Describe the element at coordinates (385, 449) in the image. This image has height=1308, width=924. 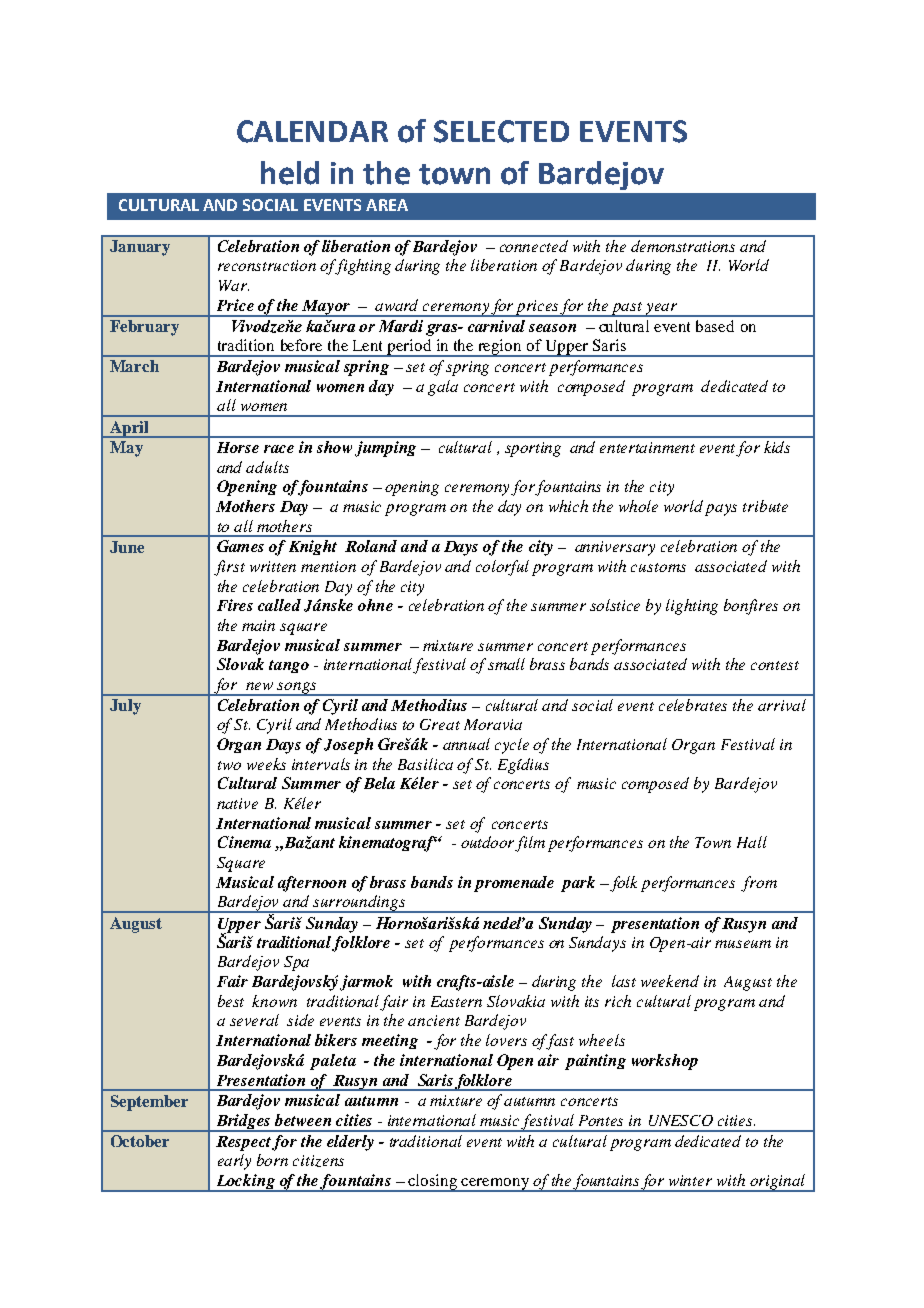
I see `jumping` at that location.
